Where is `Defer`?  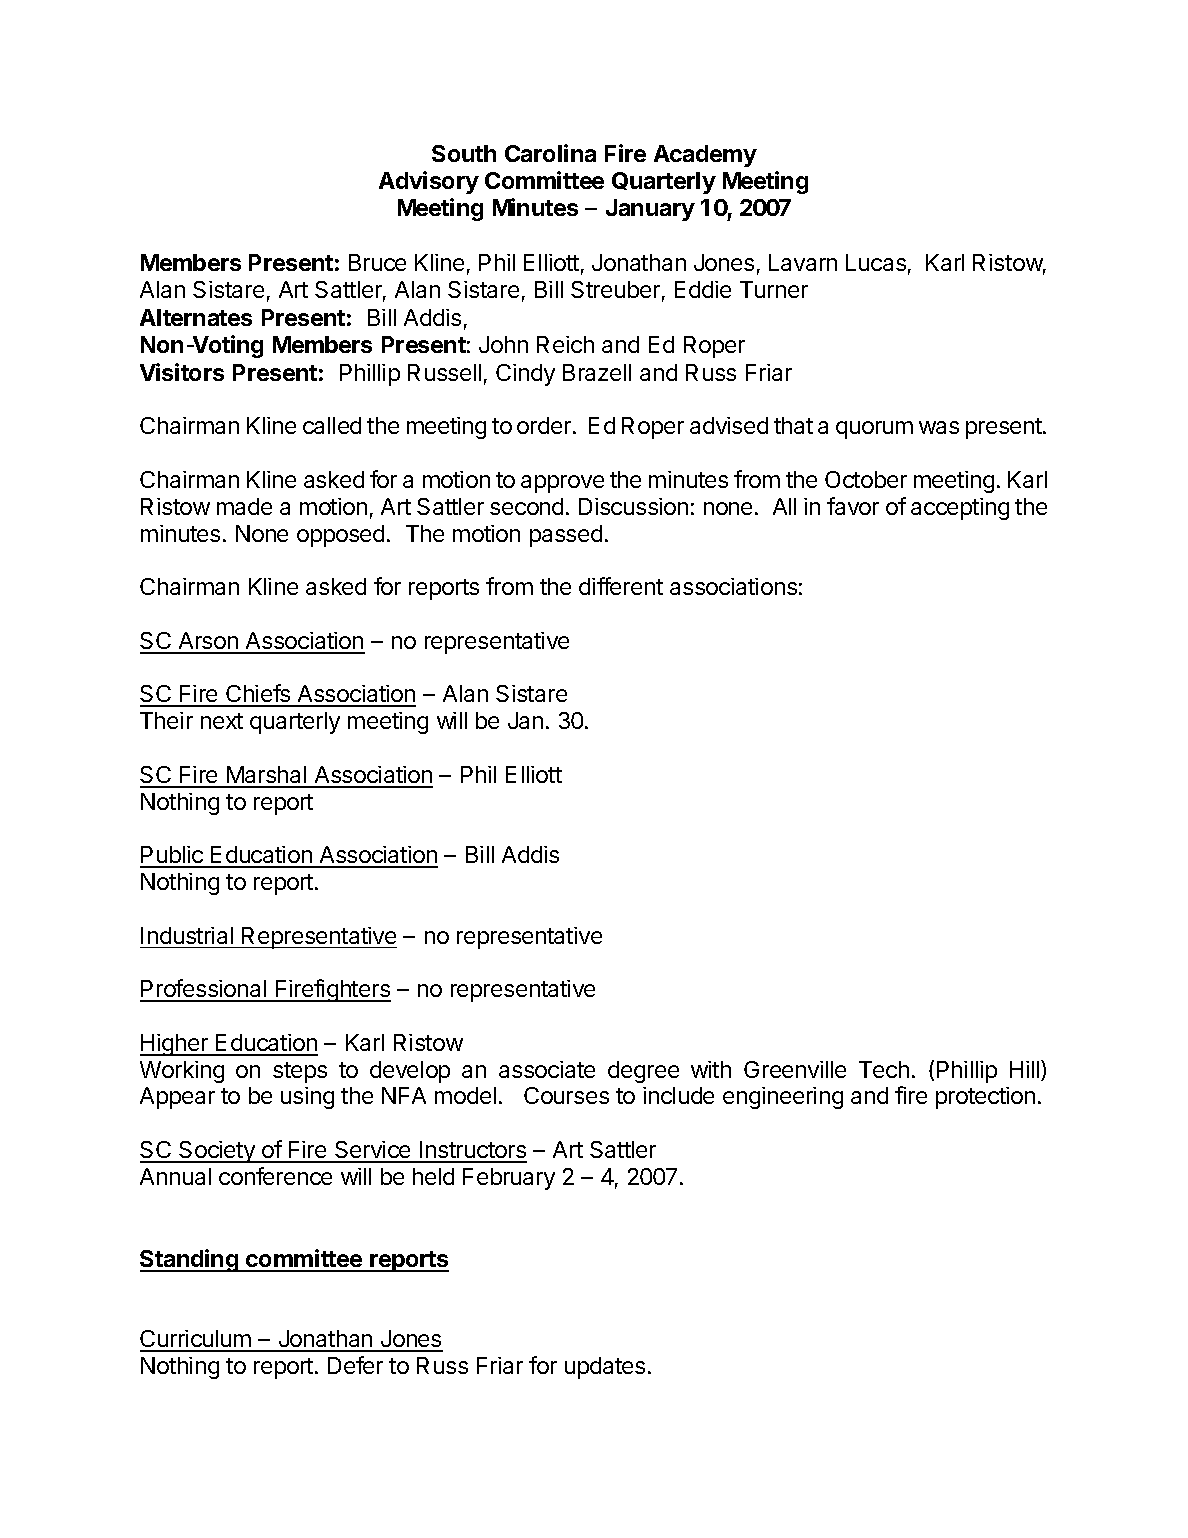 Defer is located at coordinates (355, 1365).
